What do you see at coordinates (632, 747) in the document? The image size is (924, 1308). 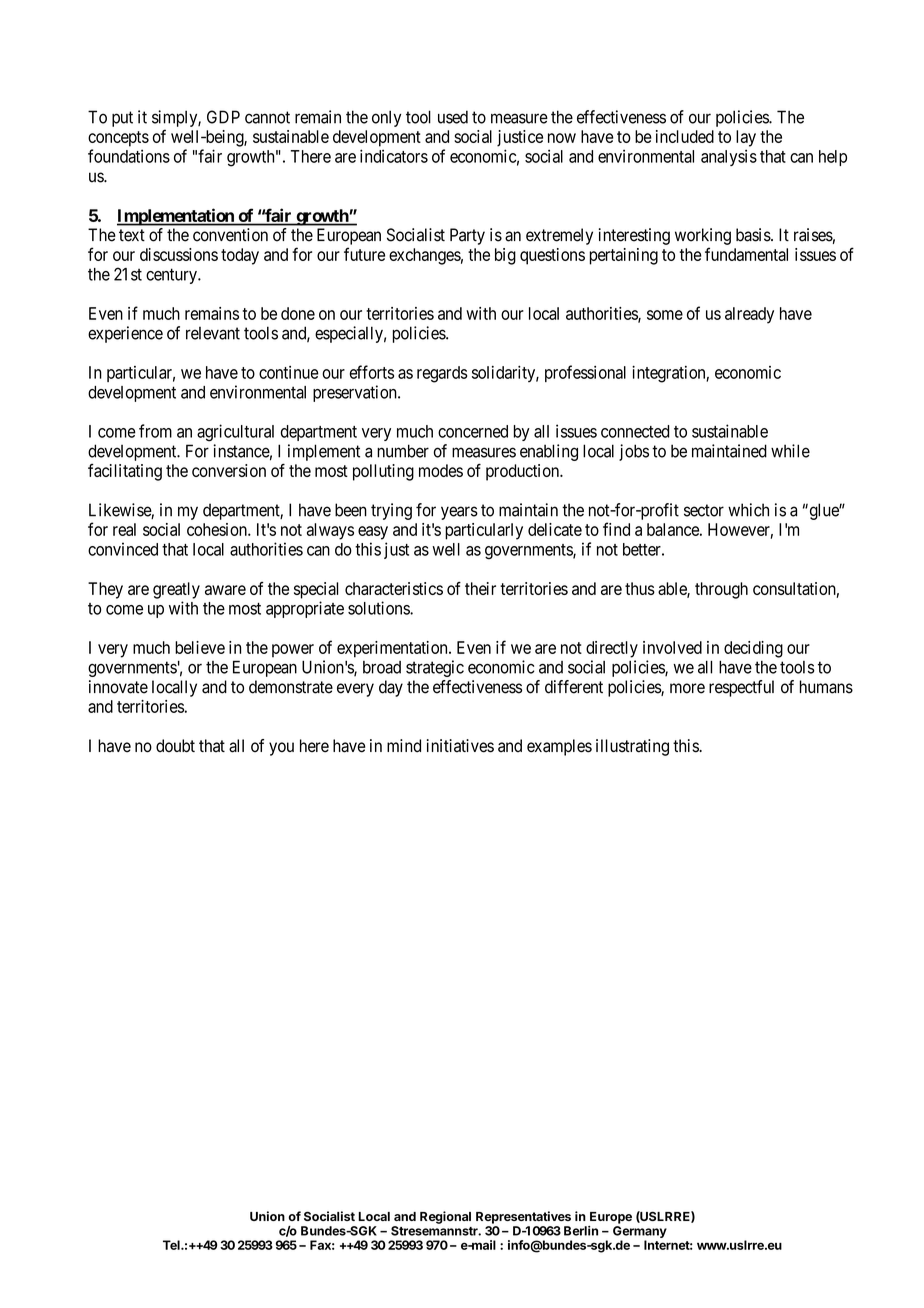 I see `illustrating` at bounding box center [632, 747].
